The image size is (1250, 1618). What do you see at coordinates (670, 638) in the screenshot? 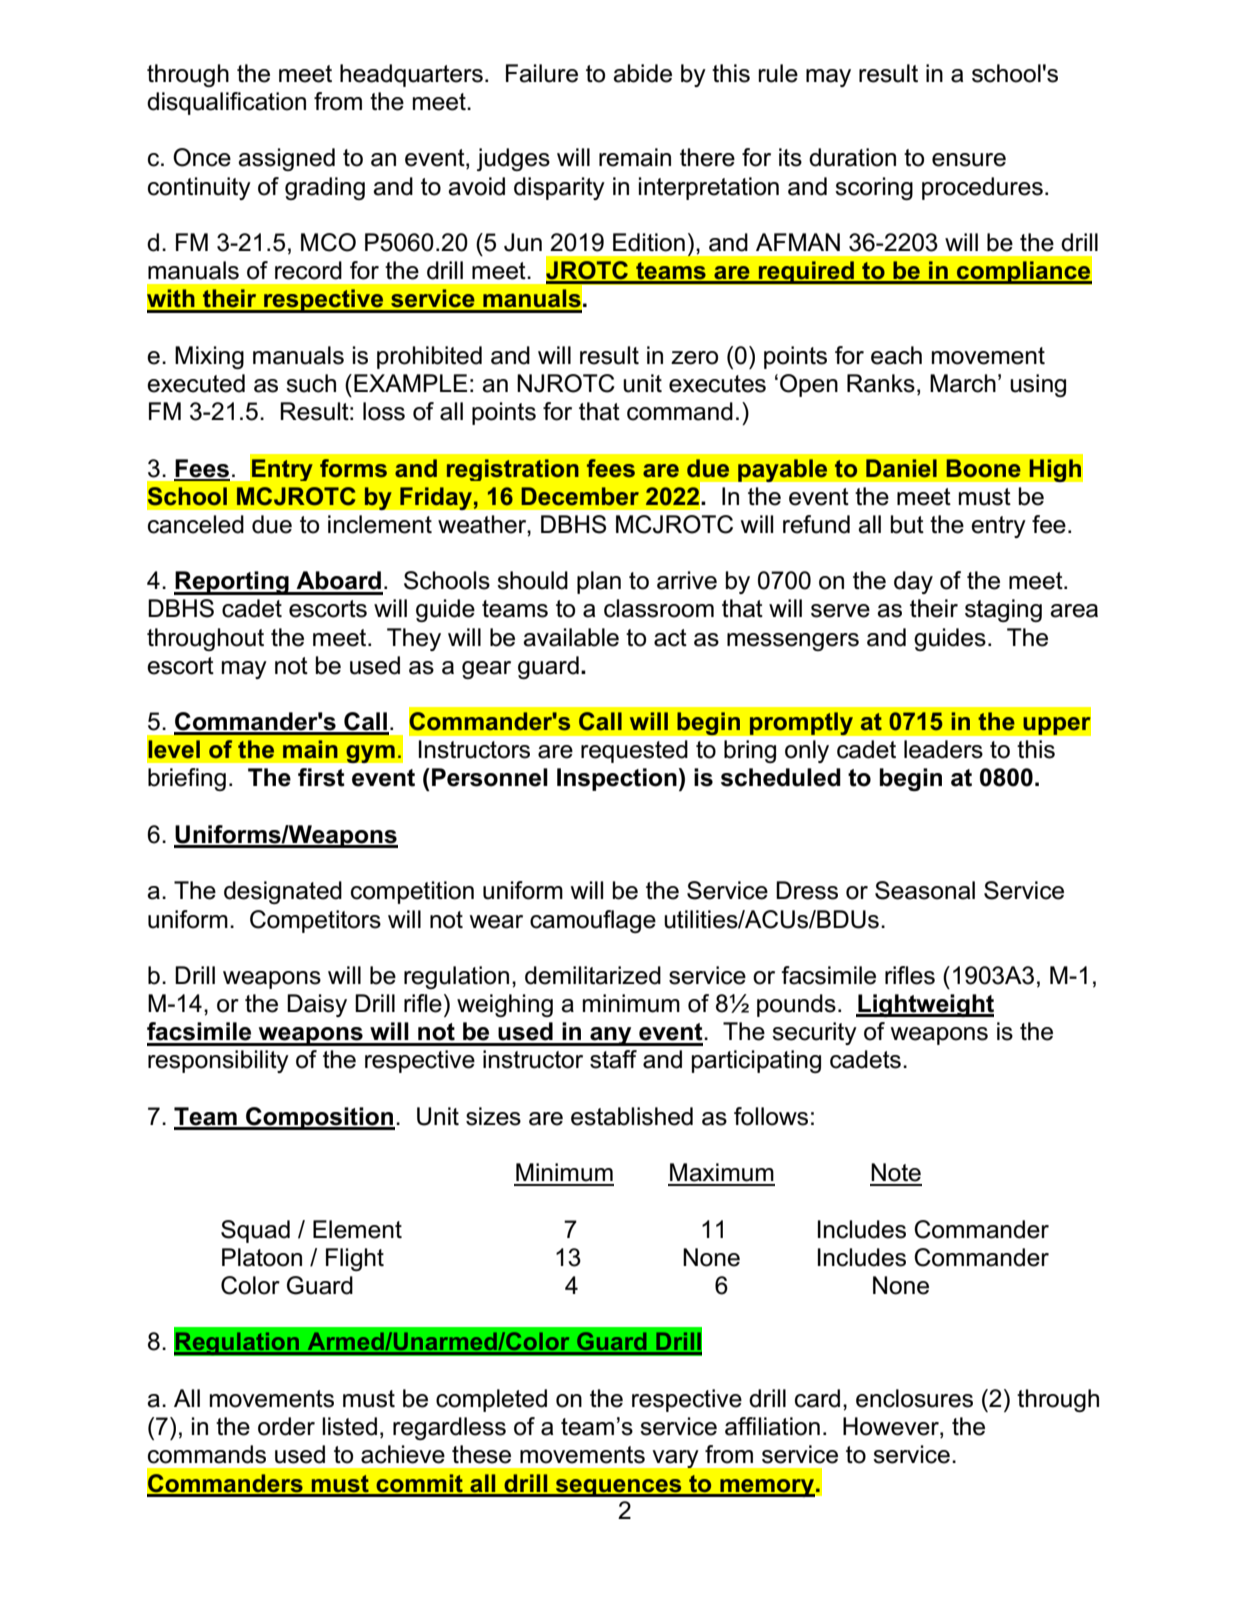
I see `act` at bounding box center [670, 638].
